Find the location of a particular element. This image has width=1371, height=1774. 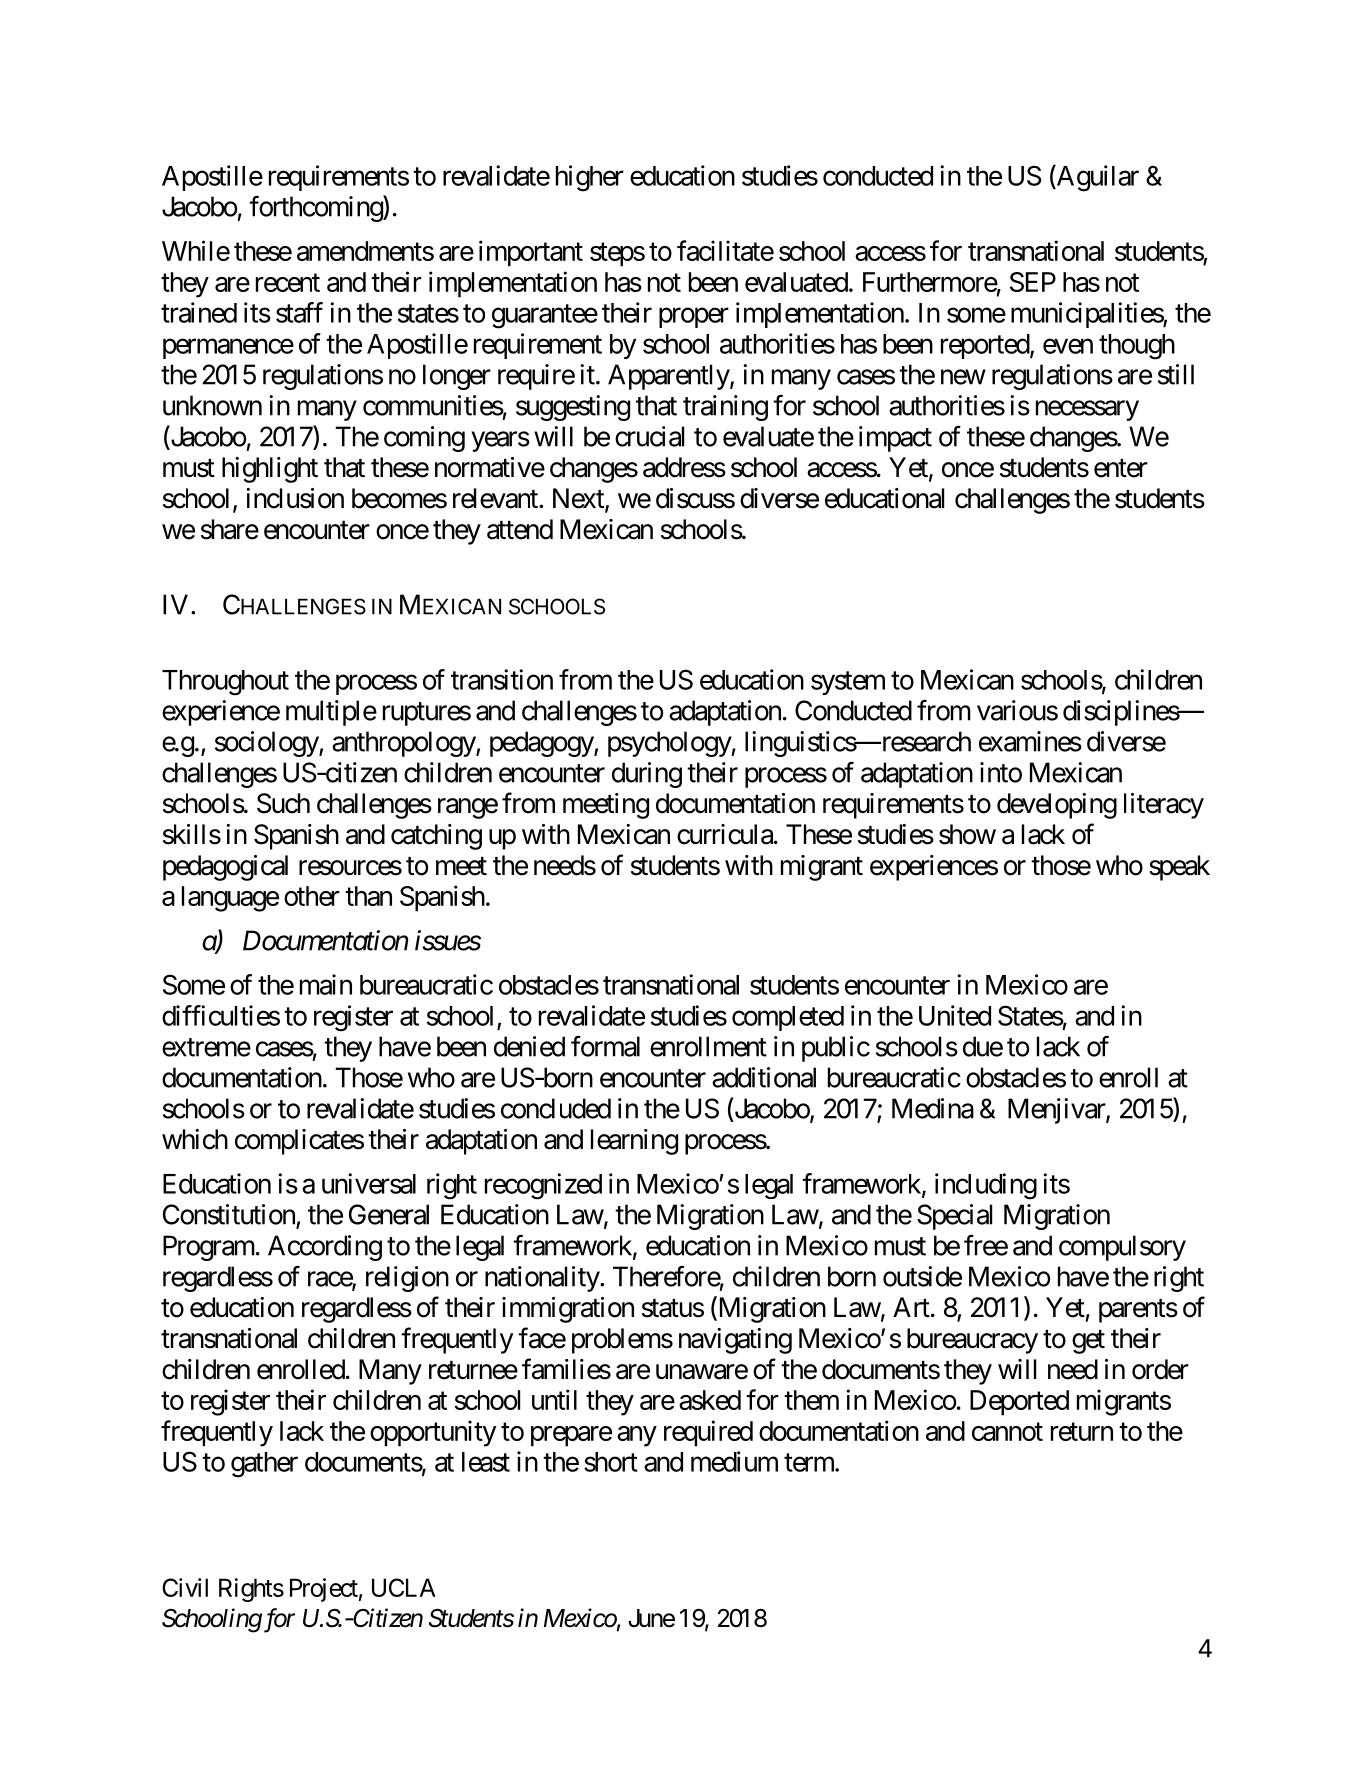

SEP is located at coordinates (1033, 282).
